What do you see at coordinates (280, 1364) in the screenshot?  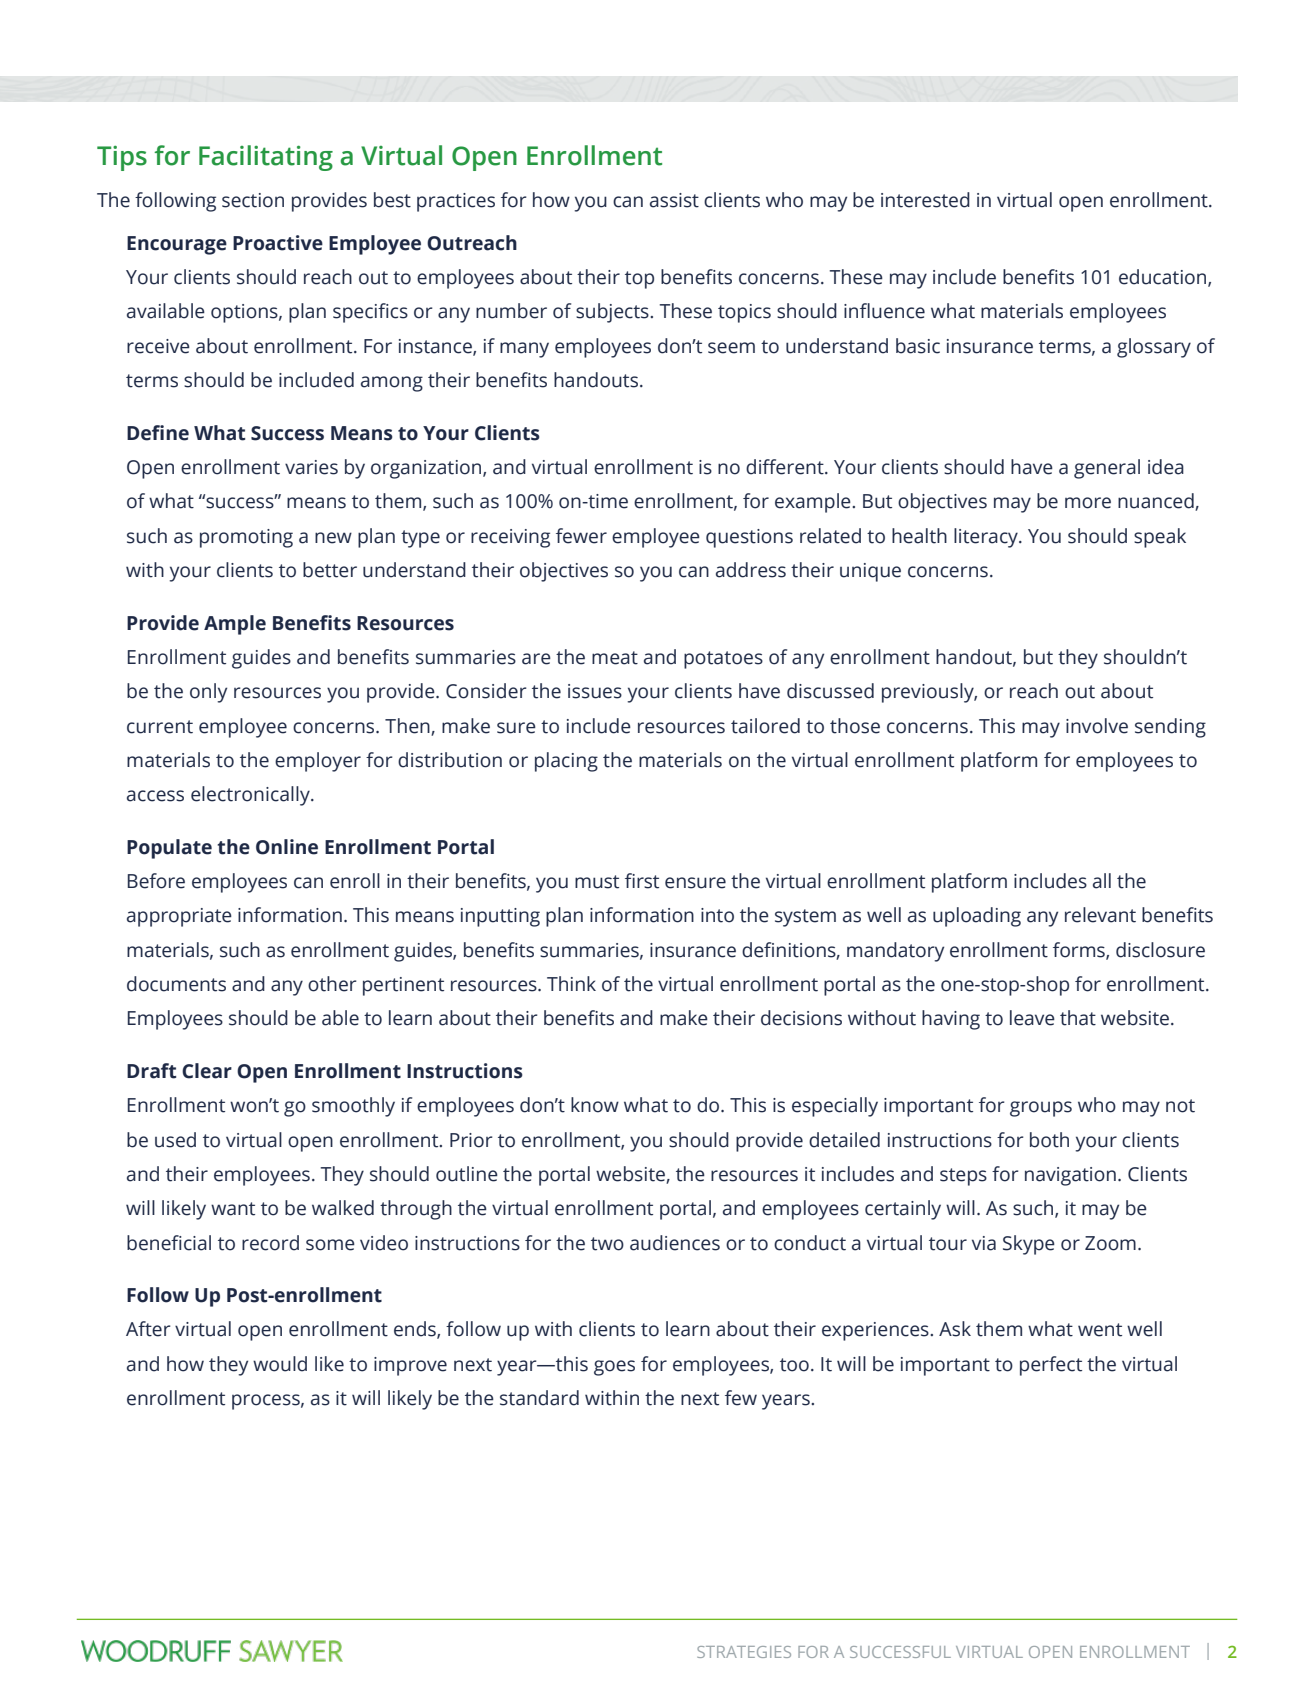 I see `would` at bounding box center [280, 1364].
